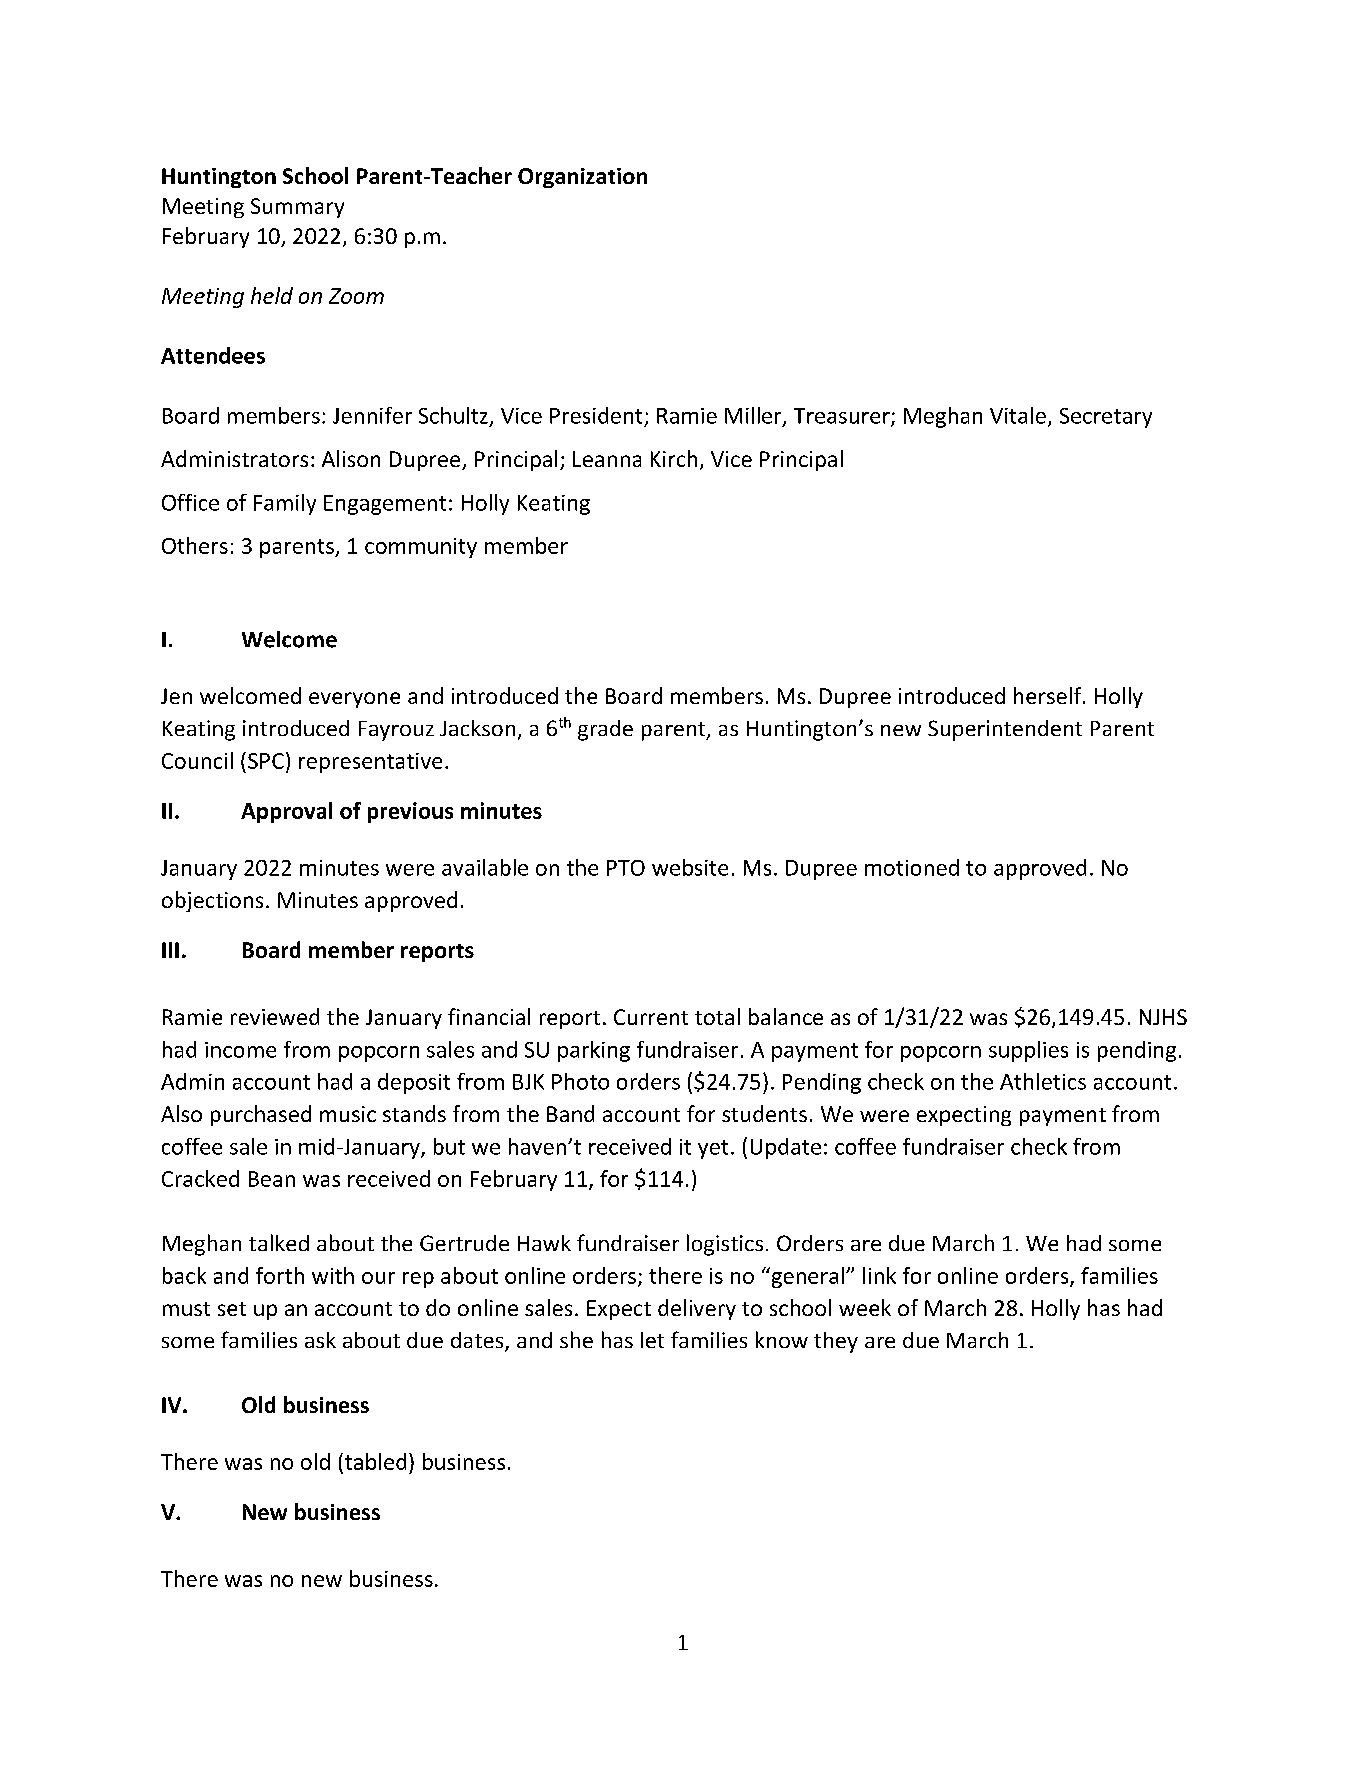  What do you see at coordinates (1049, 695) in the screenshot?
I see `herself` at bounding box center [1049, 695].
